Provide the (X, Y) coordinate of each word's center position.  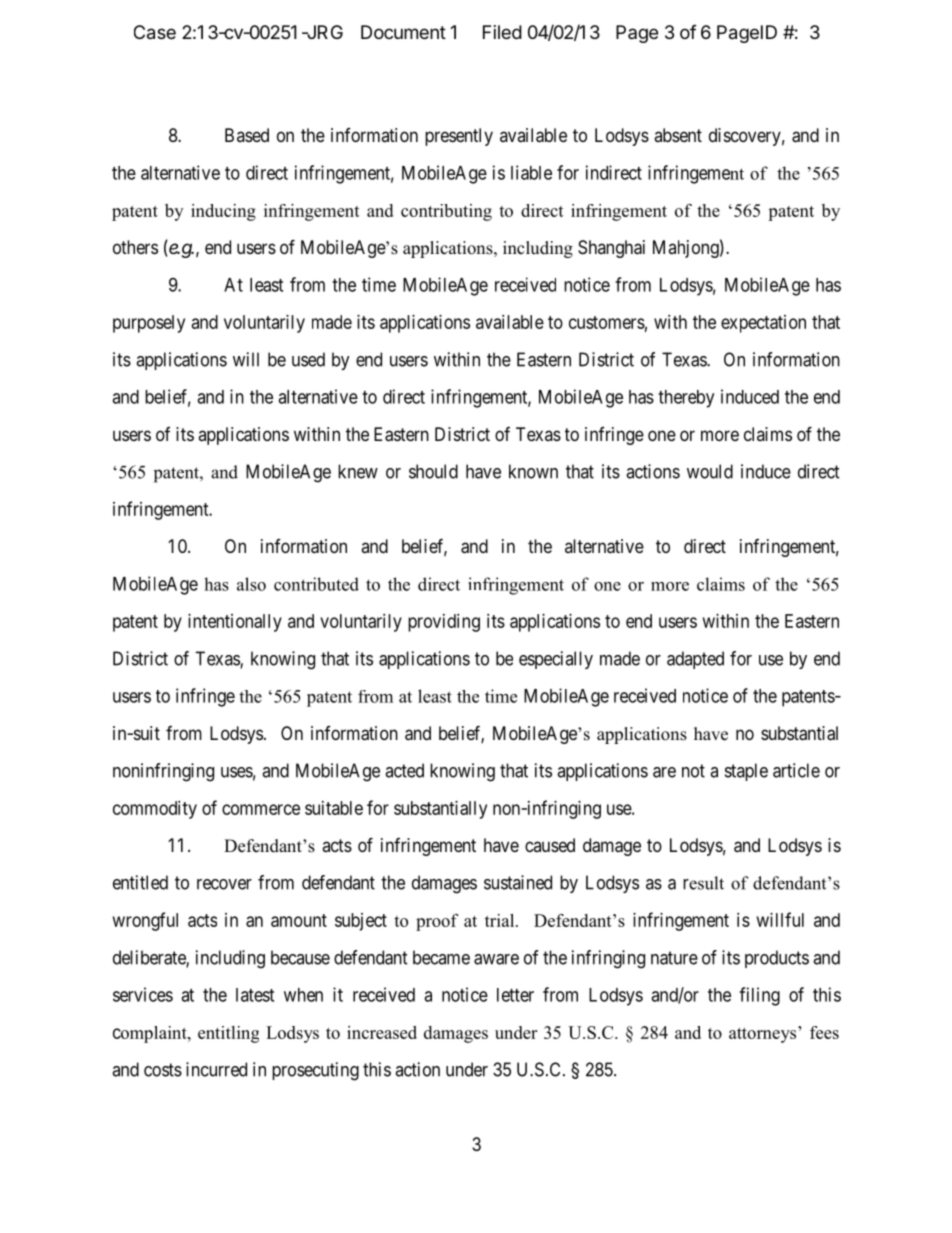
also (251, 584)
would (710, 471)
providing (444, 623)
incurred (216, 1069)
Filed (502, 32)
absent (678, 135)
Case (155, 32)
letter (515, 995)
